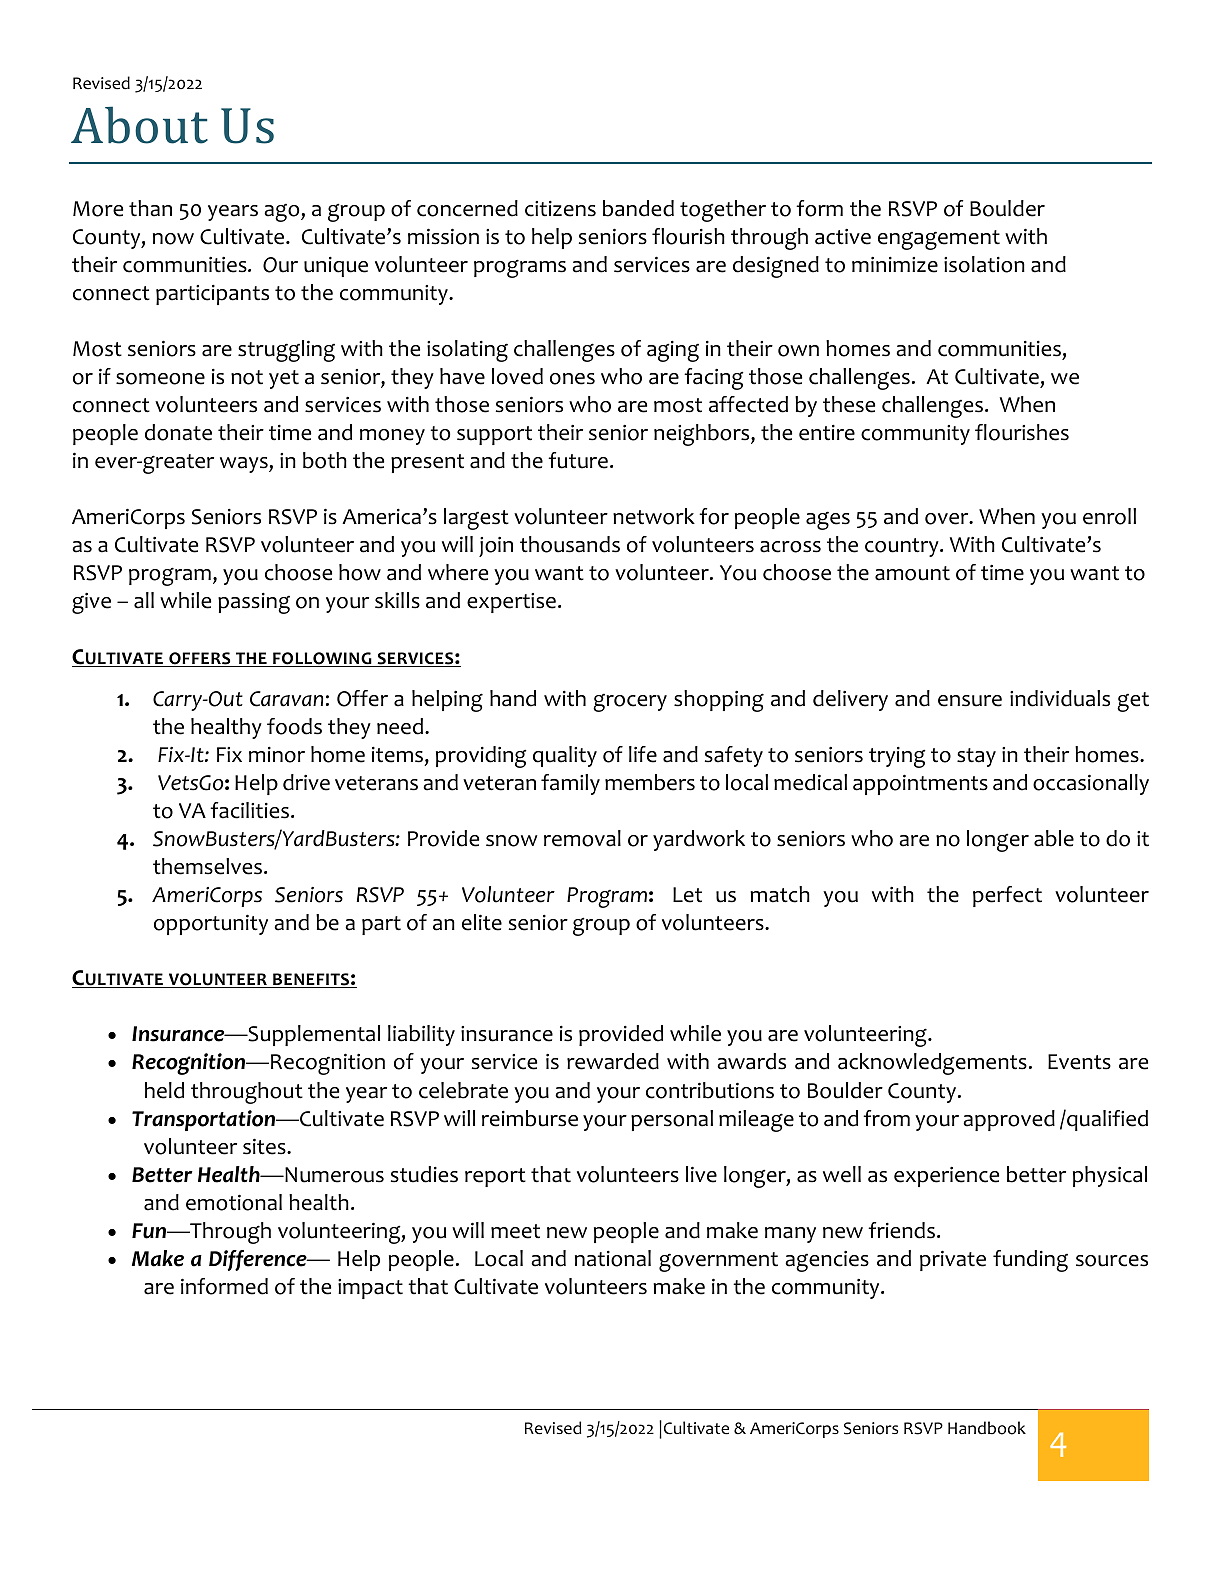 This document has width=1221, height=1580. Describe the element at coordinates (970, 701) in the document. I see `ensure` at that location.
